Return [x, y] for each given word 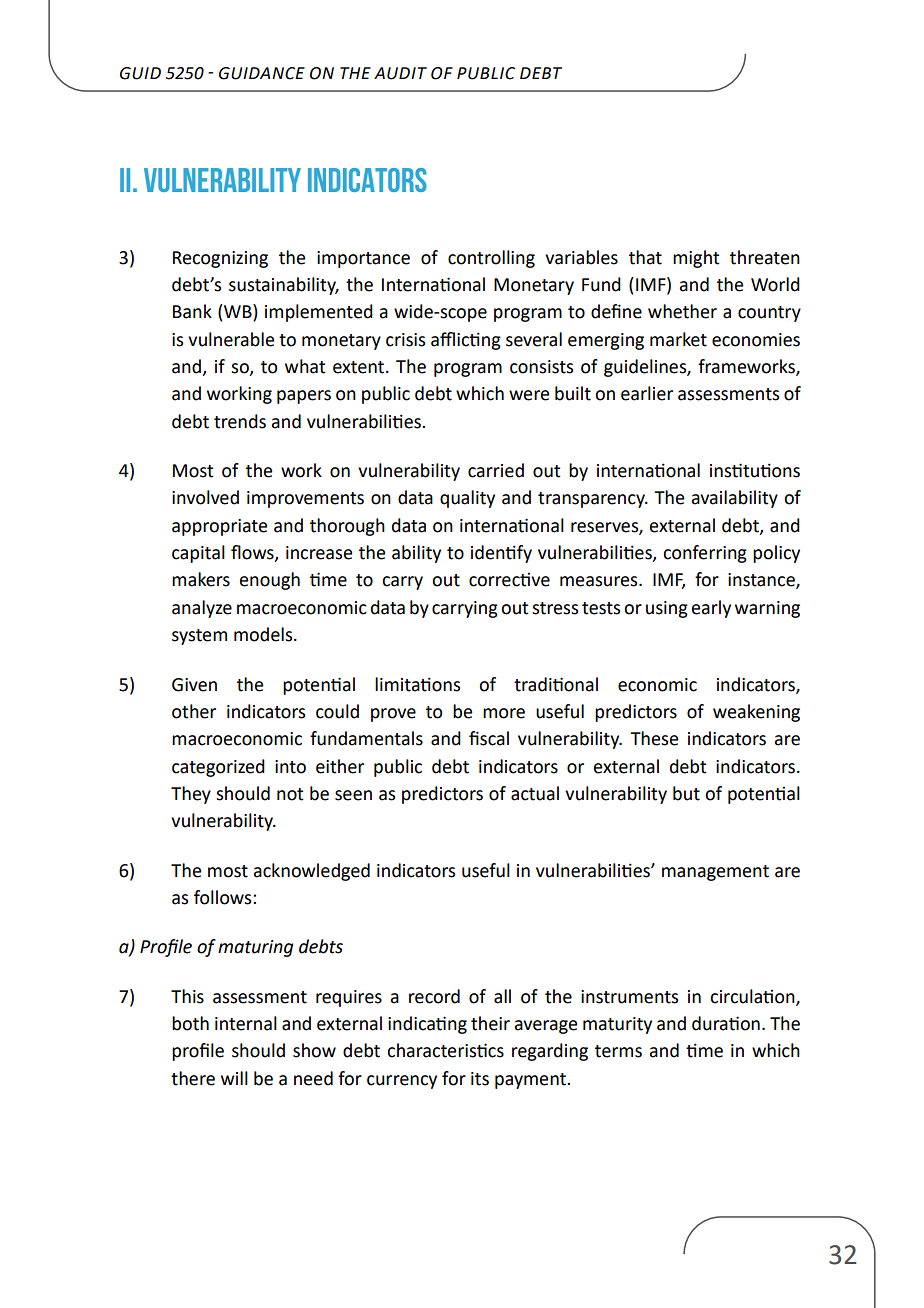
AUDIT [400, 73]
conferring [705, 554]
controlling [491, 259]
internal [246, 1023]
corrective [509, 580]
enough [270, 581]
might [696, 259]
